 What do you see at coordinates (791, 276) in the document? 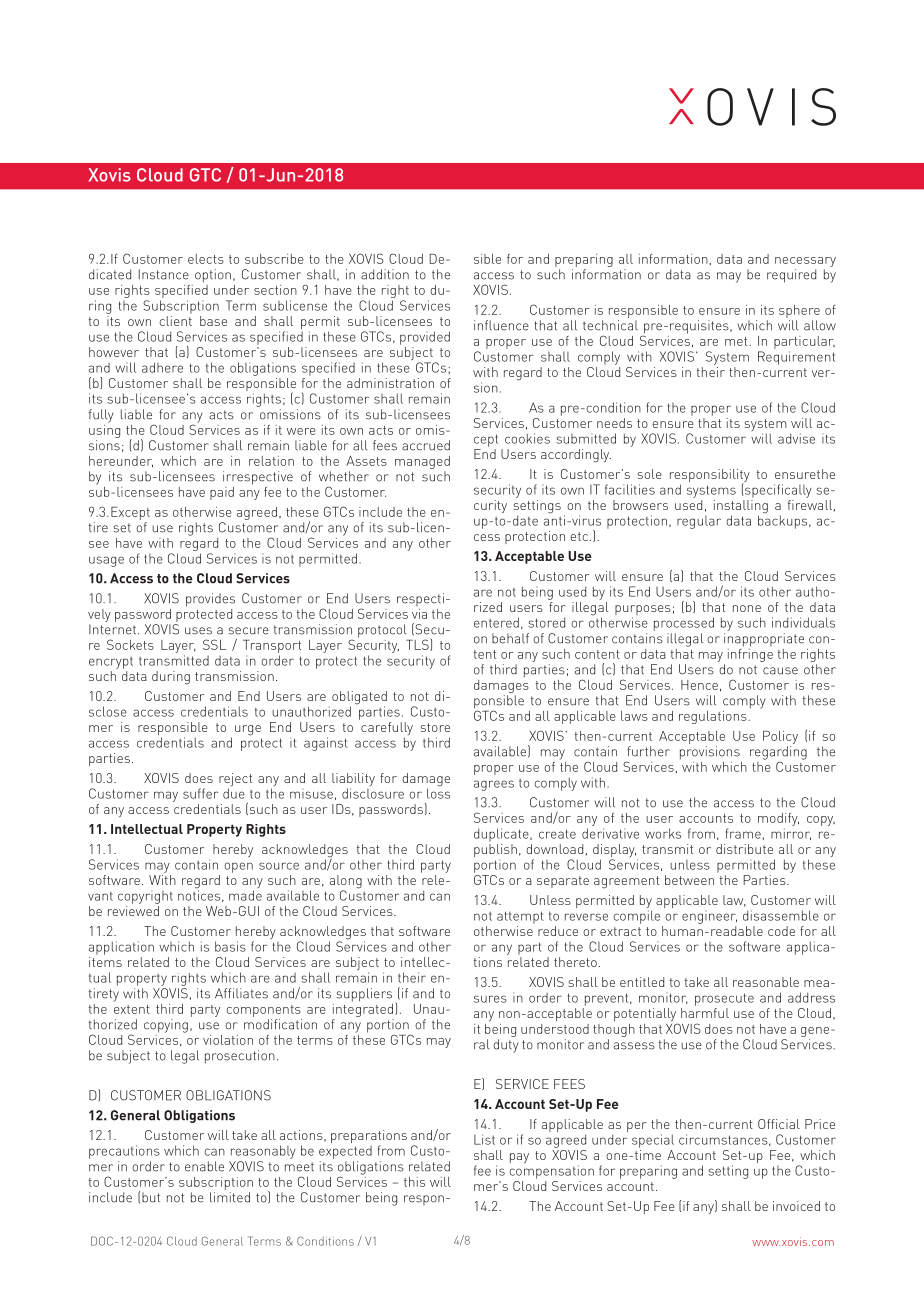
I see `required` at bounding box center [791, 276].
